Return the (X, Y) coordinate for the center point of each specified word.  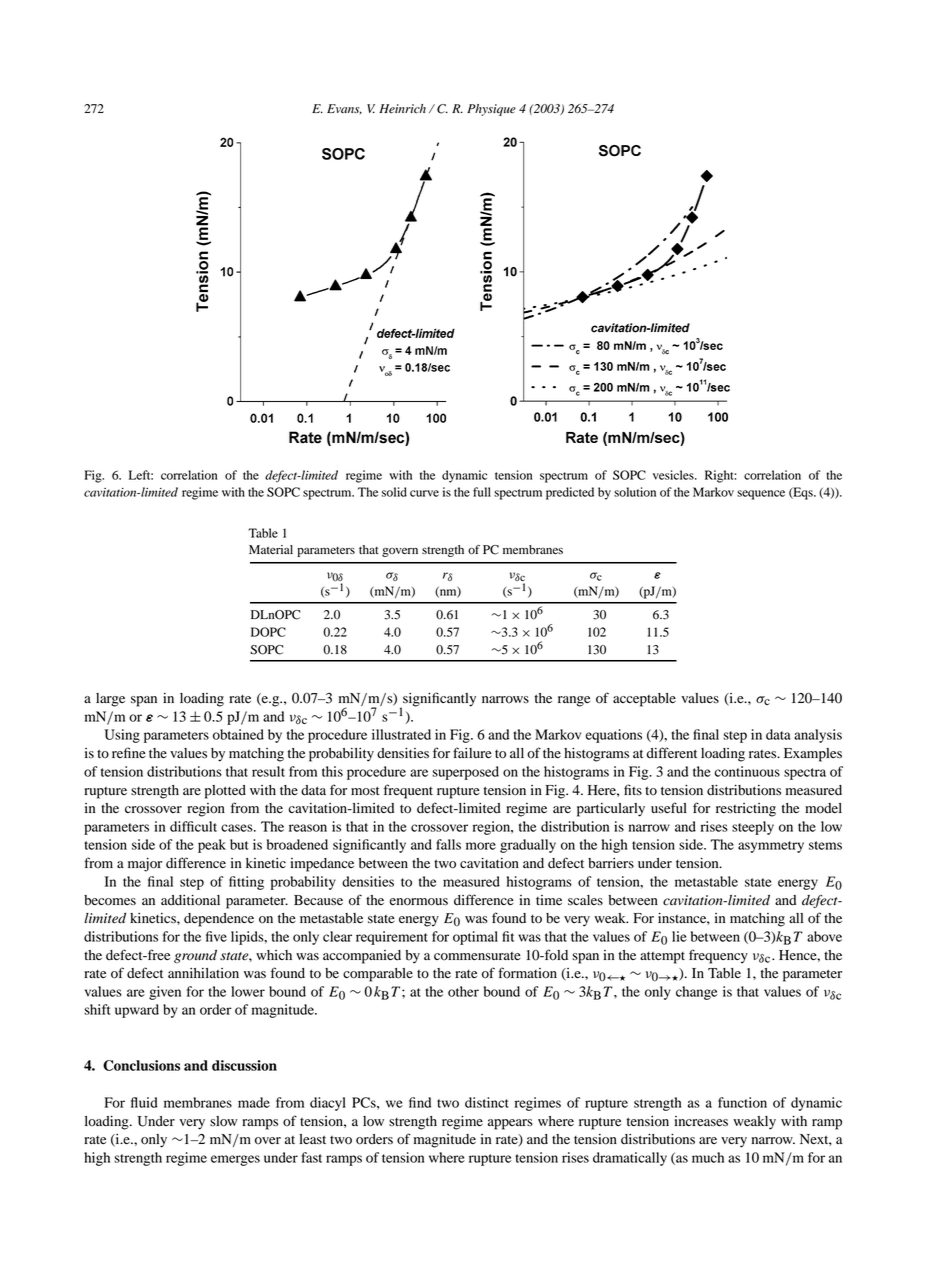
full (482, 492)
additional (190, 900)
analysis (818, 736)
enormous (418, 902)
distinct (487, 1102)
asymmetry (771, 847)
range (574, 701)
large (110, 700)
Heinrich (402, 109)
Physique (491, 110)
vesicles (674, 475)
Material (271, 549)
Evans (344, 109)
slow (223, 1121)
